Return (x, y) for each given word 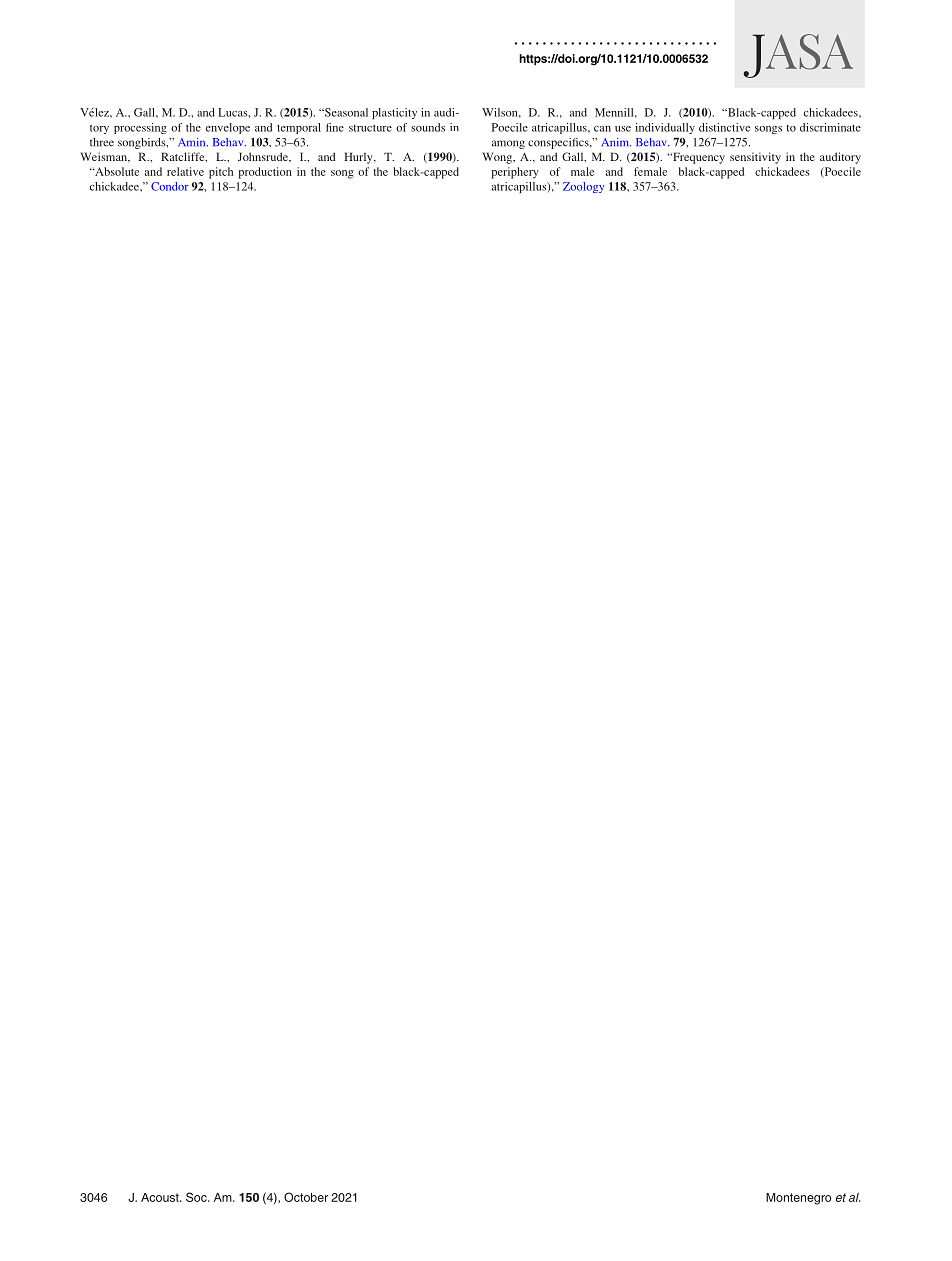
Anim (616, 142)
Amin (193, 142)
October (306, 1197)
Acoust (161, 1197)
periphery (515, 173)
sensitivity (755, 158)
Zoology (583, 187)
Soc (197, 1197)
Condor (169, 186)
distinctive (724, 127)
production (265, 173)
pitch (221, 173)
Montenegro (798, 1199)
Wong (498, 158)
